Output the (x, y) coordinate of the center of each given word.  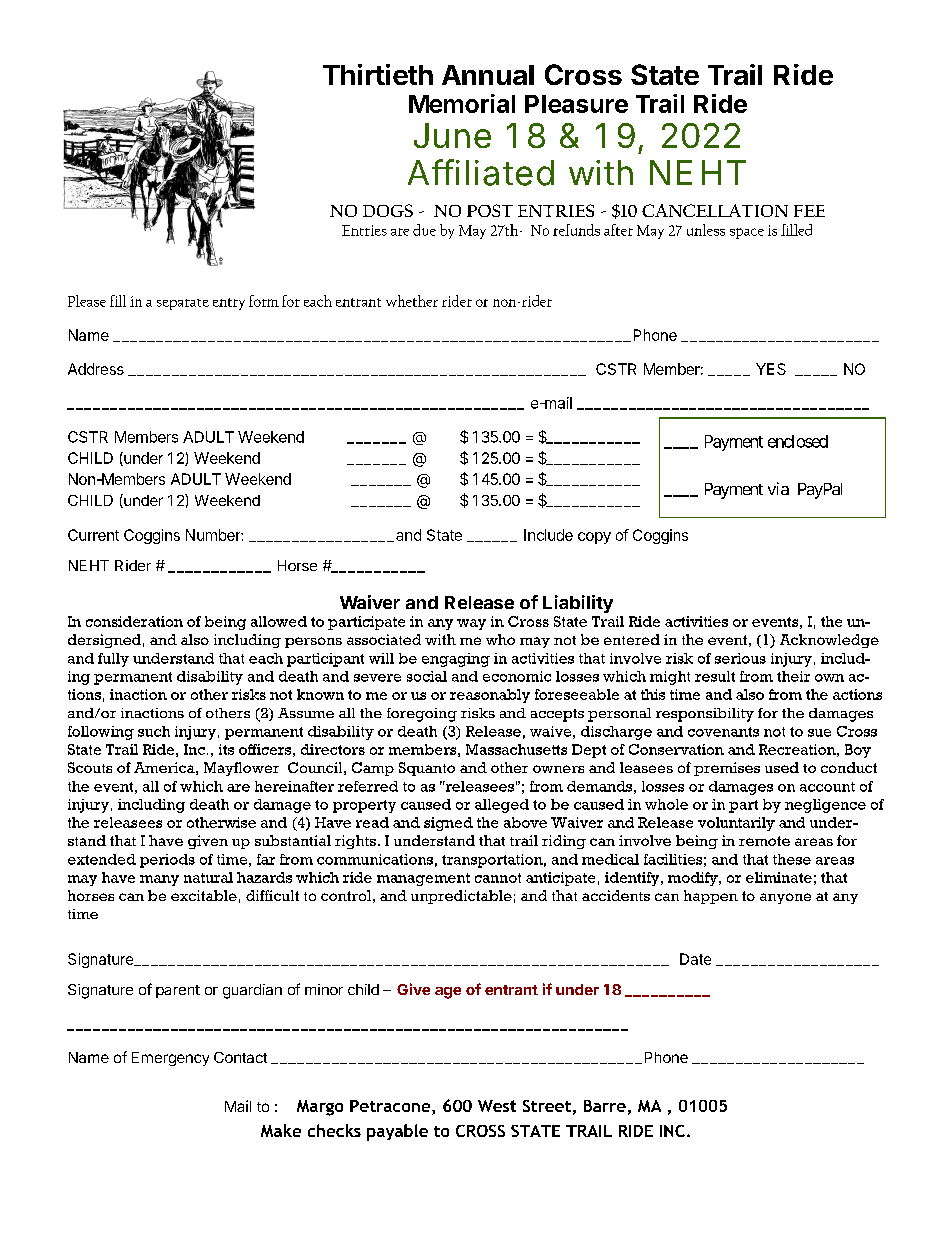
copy (594, 538)
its (226, 749)
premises (727, 769)
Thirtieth (378, 74)
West (497, 1106)
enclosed (798, 441)
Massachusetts (516, 749)
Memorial (462, 103)
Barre (605, 1106)
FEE (809, 211)
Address (96, 369)
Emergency (170, 1059)
